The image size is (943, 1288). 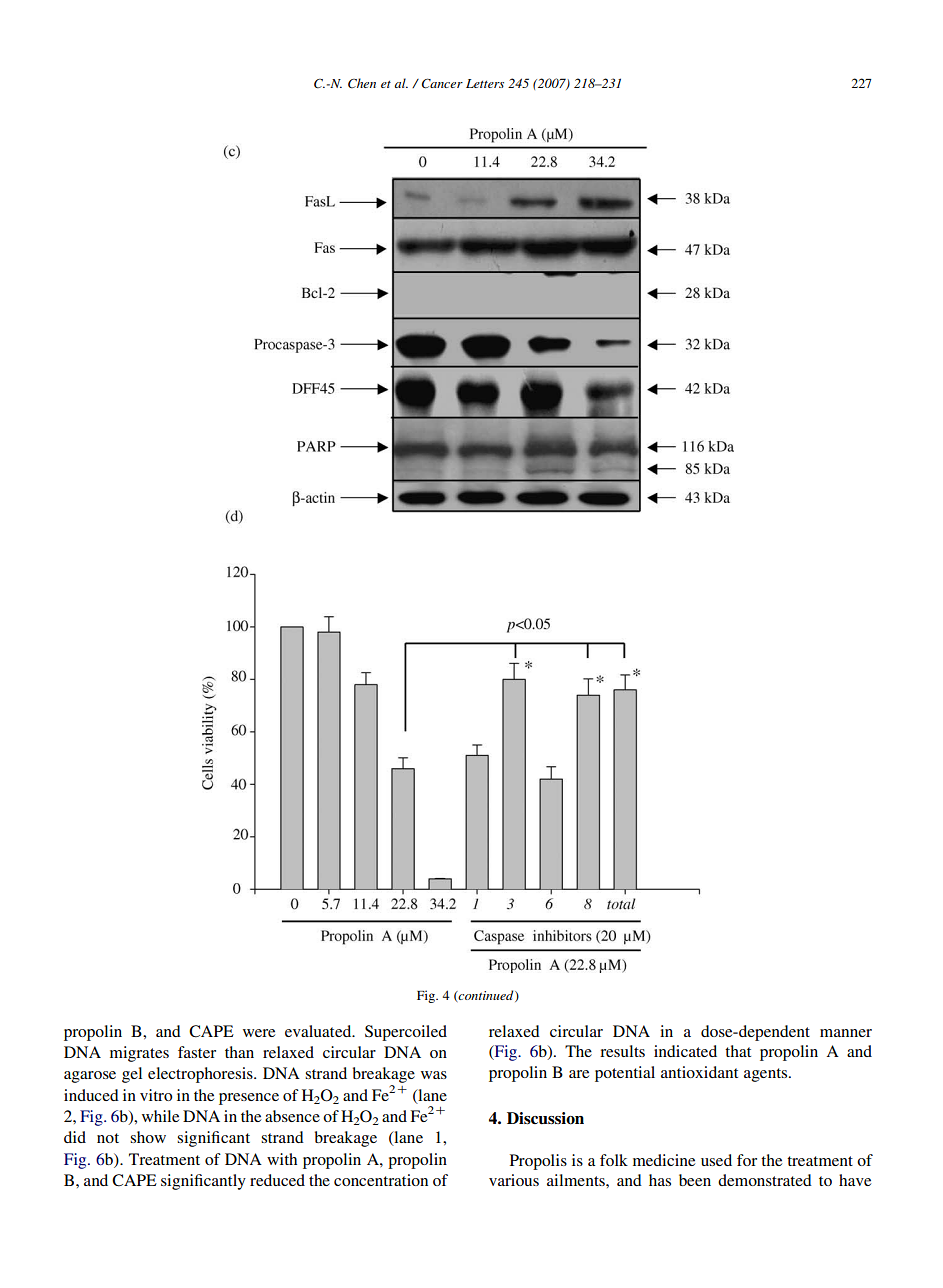 I want to click on were, so click(x=259, y=1033).
